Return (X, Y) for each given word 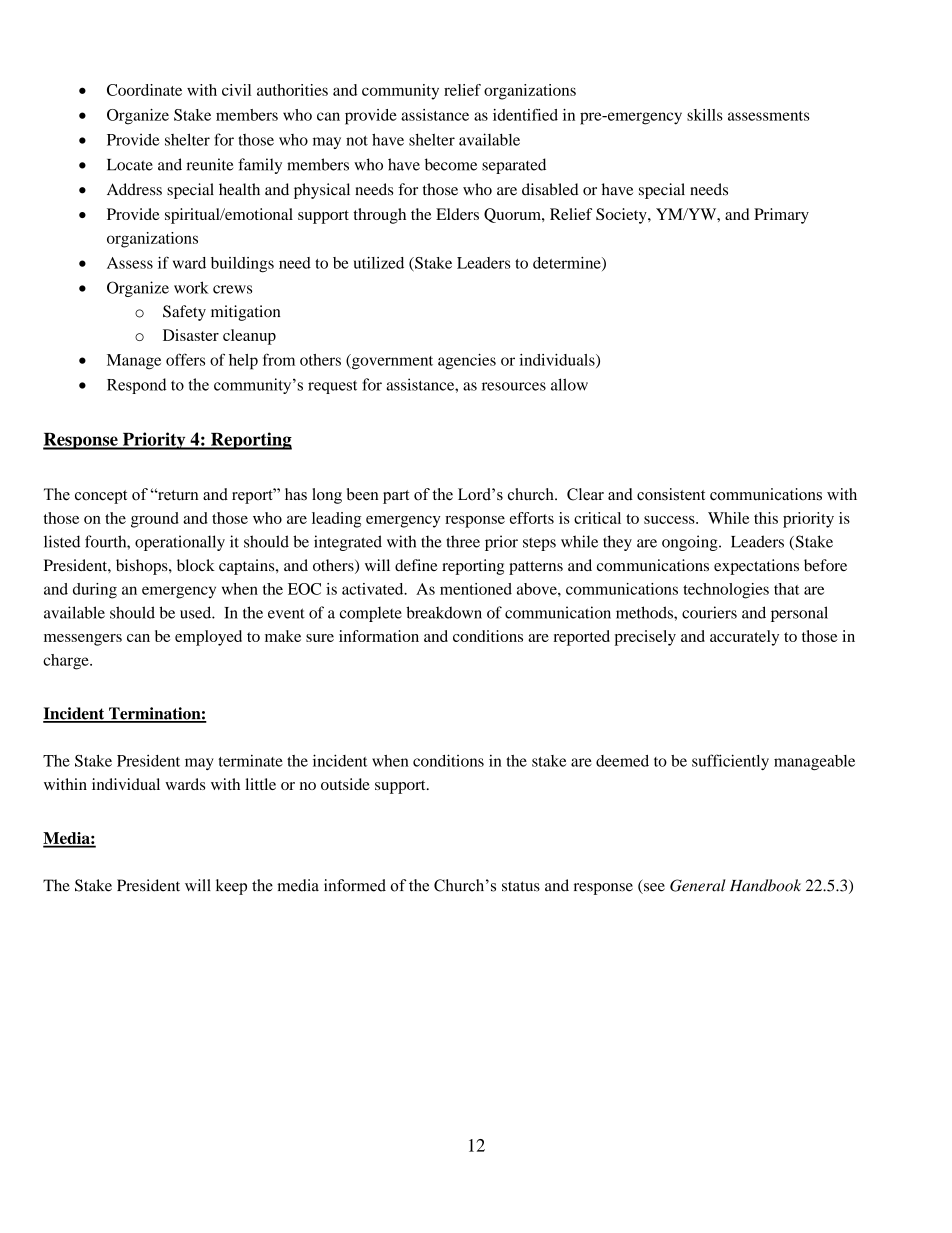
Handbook (765, 885)
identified (525, 114)
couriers (709, 612)
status (521, 886)
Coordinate (144, 90)
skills (705, 115)
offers (185, 359)
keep (231, 887)
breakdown (444, 612)
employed (208, 638)
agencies (467, 362)
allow (569, 384)
